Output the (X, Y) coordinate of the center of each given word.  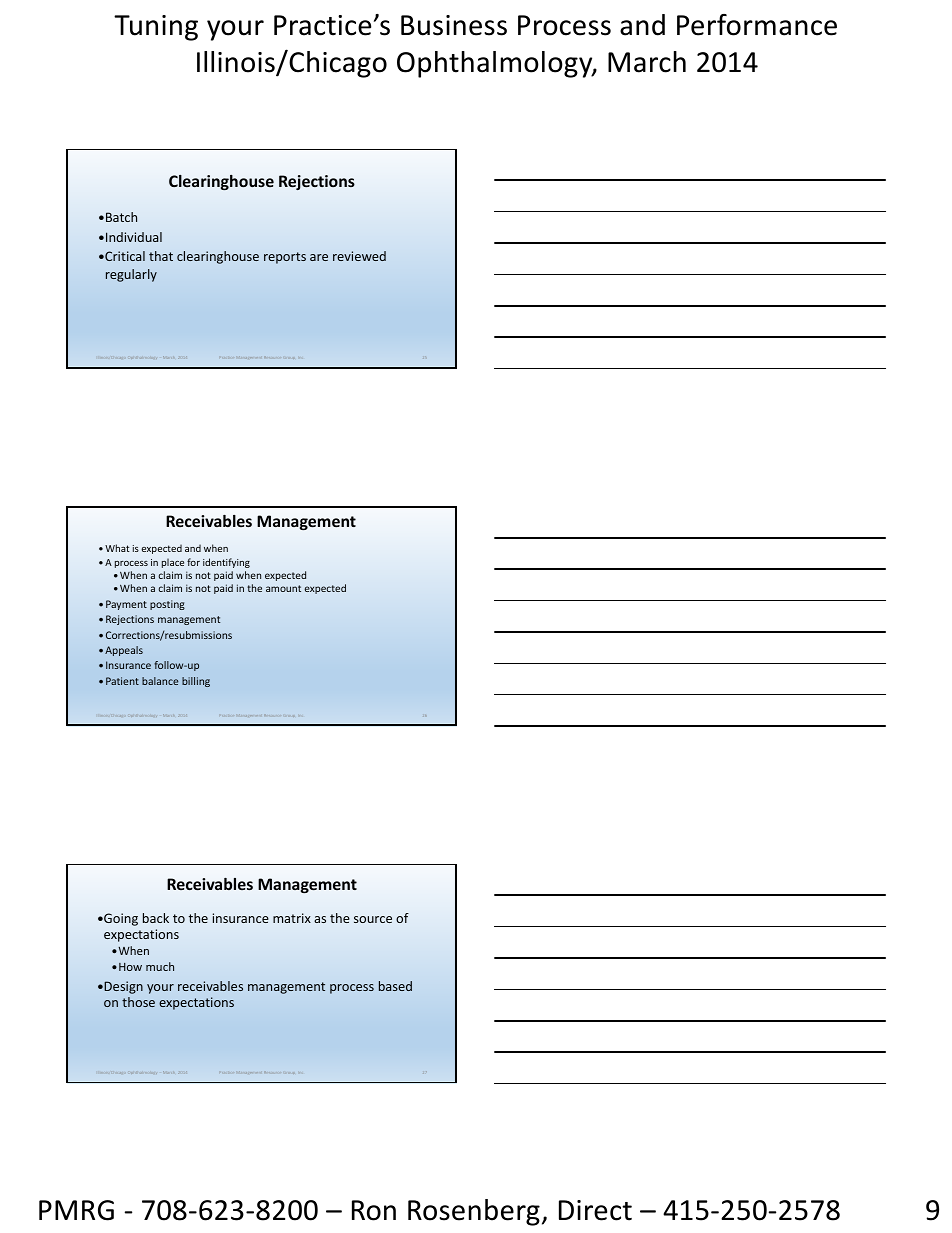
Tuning (156, 28)
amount (283, 588)
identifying (226, 563)
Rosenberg (474, 1212)
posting (167, 605)
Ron (374, 1210)
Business (454, 25)
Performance (757, 25)
